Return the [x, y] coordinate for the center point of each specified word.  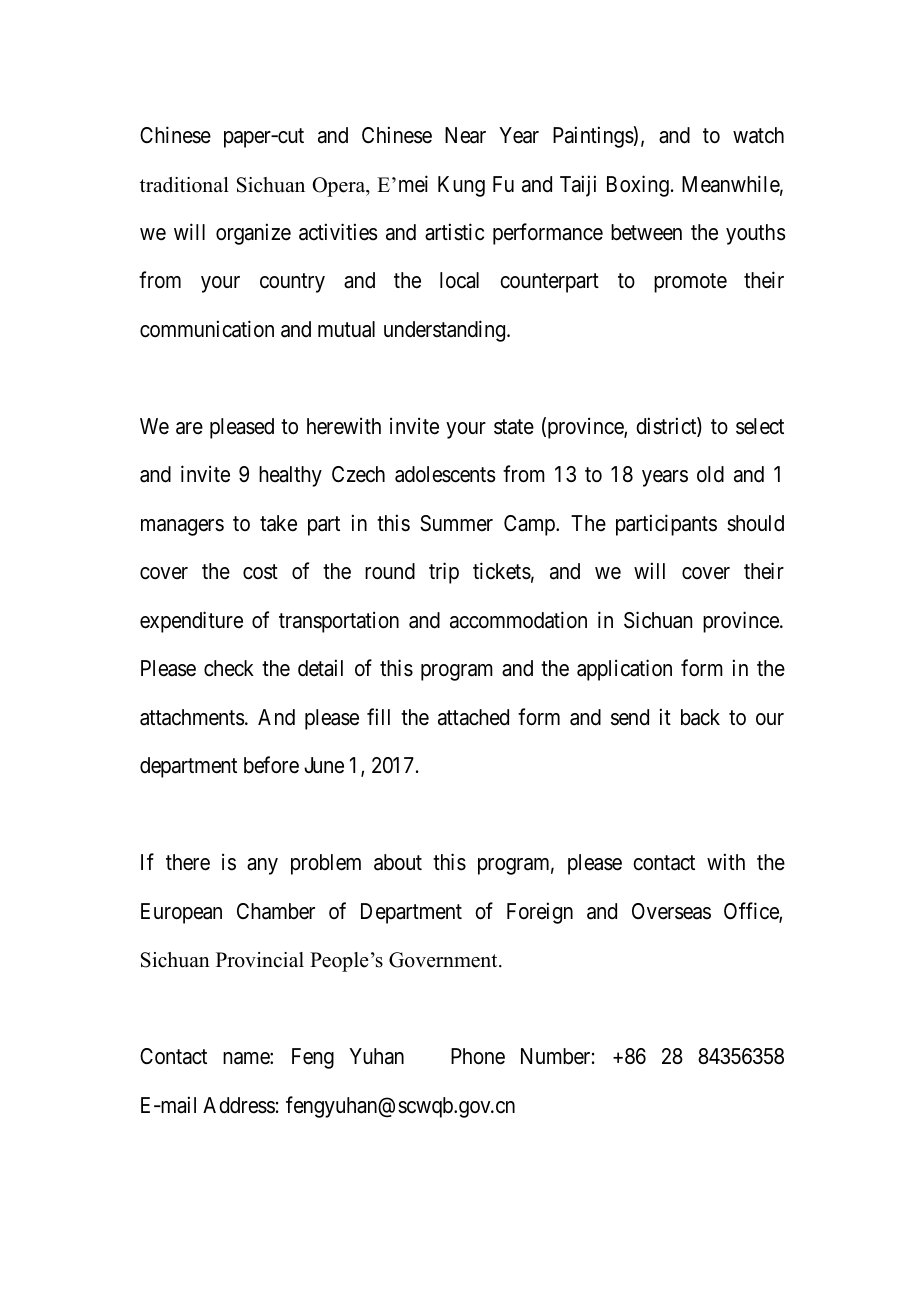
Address [239, 1105]
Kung [461, 186]
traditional [184, 185]
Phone [478, 1056]
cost [260, 572]
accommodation [518, 620]
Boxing [638, 186]
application [624, 670]
